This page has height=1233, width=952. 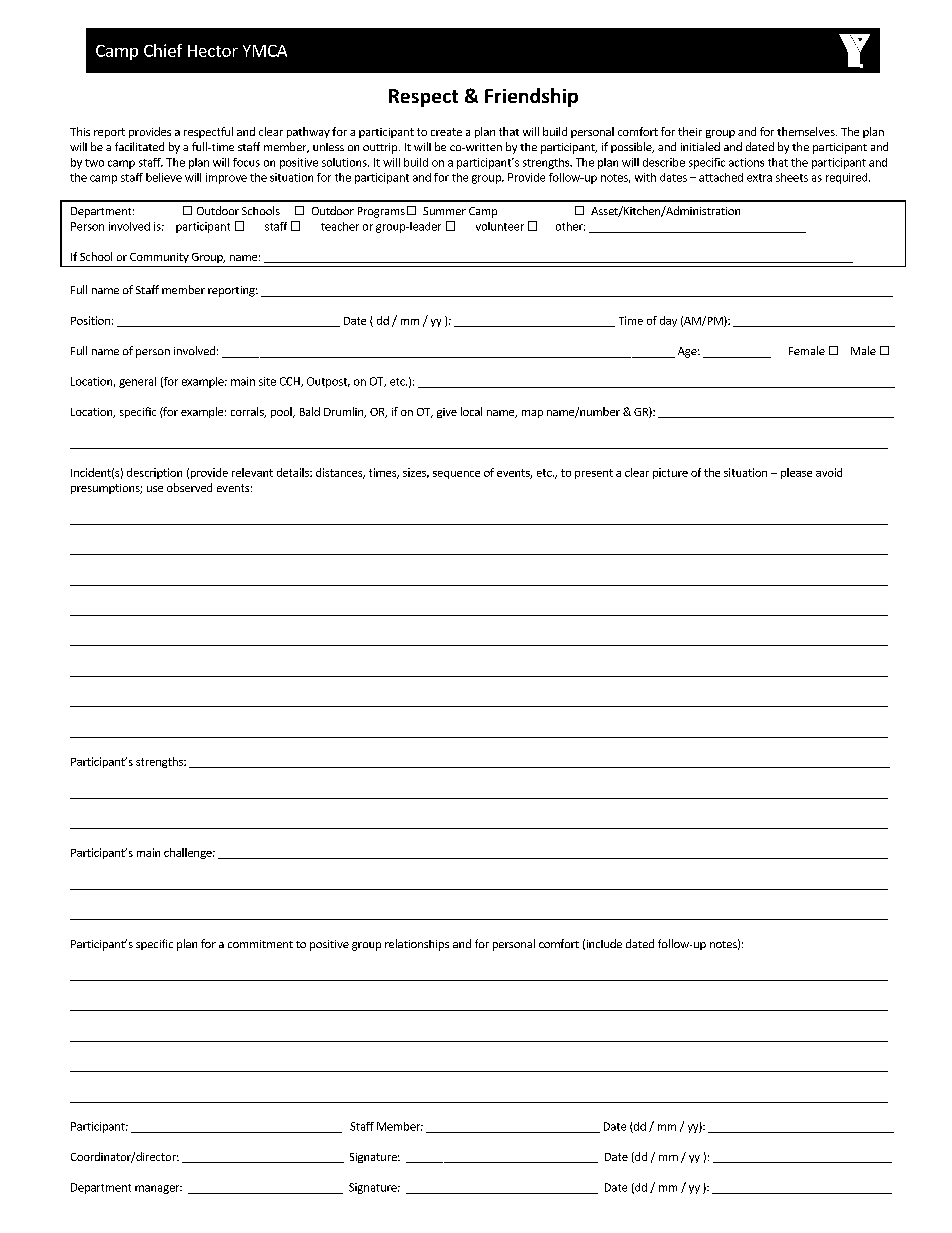 What do you see at coordinates (159, 258) in the page?
I see `Community` at bounding box center [159, 258].
